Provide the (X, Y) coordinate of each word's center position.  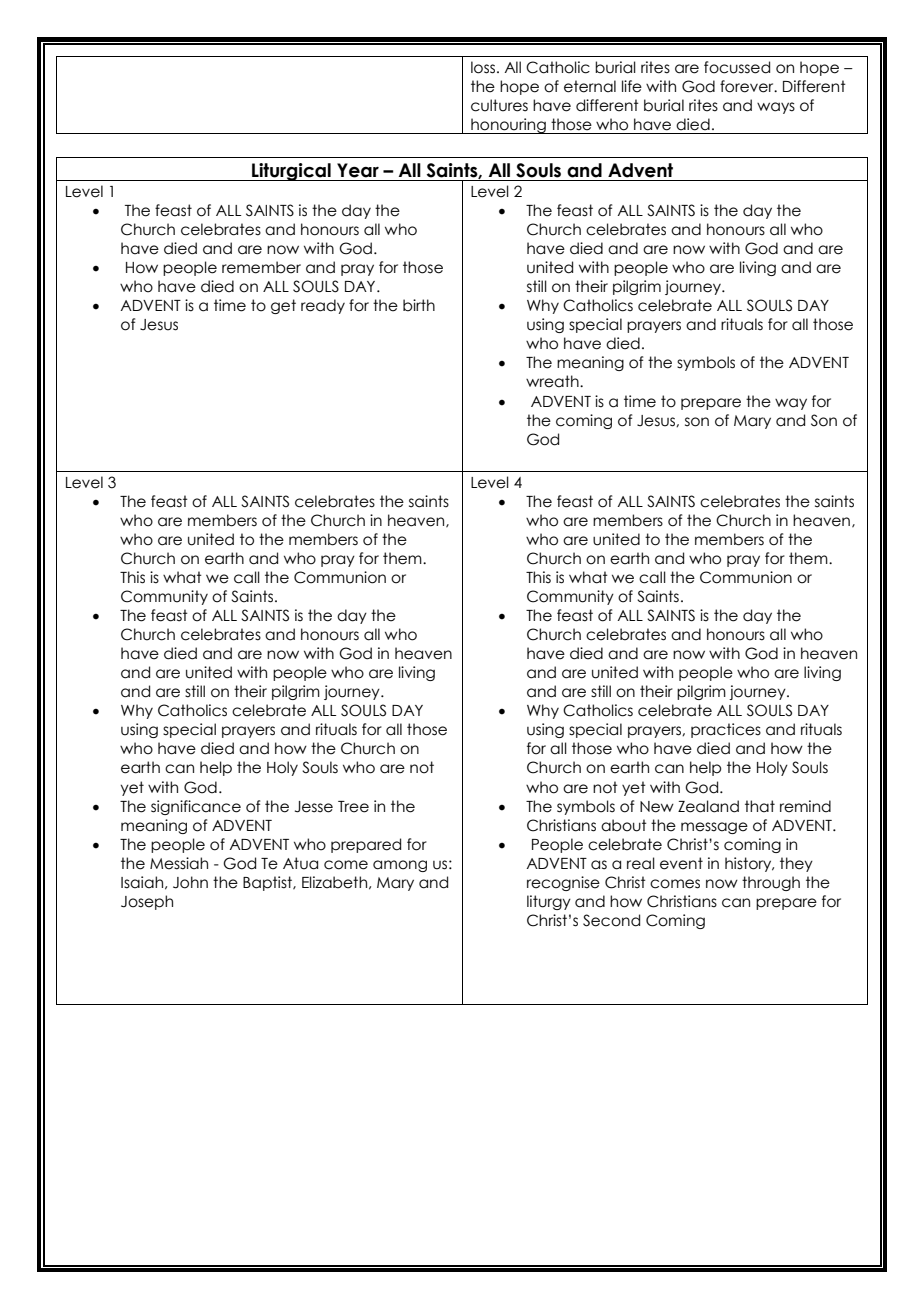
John (190, 882)
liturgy (549, 902)
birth (419, 305)
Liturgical (291, 172)
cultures (499, 105)
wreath (553, 381)
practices (726, 730)
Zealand (708, 806)
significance (196, 807)
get (283, 306)
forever (748, 86)
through (771, 883)
